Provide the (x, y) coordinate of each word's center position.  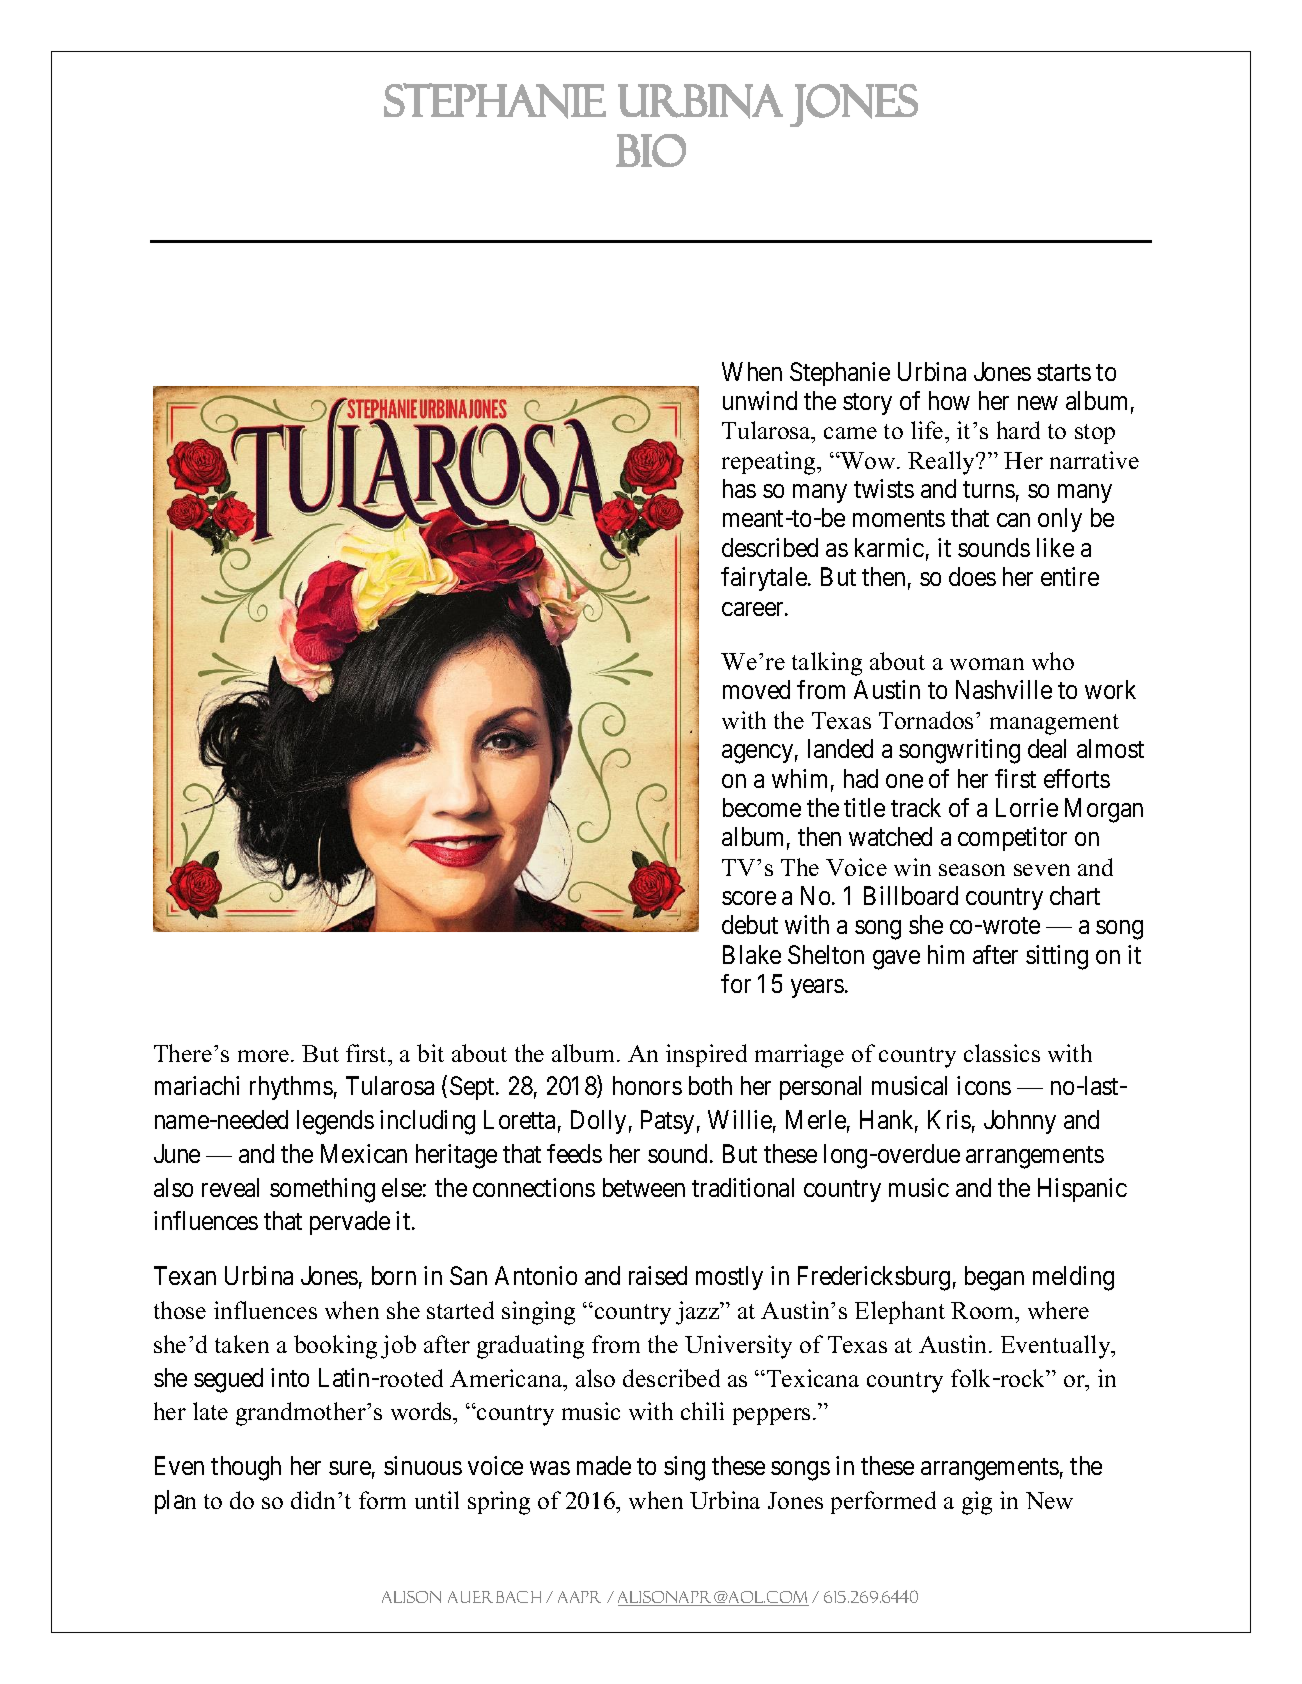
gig (977, 1503)
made (604, 1465)
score (749, 898)
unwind (760, 400)
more (265, 1056)
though (246, 1468)
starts (1064, 372)
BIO (651, 150)
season (972, 870)
